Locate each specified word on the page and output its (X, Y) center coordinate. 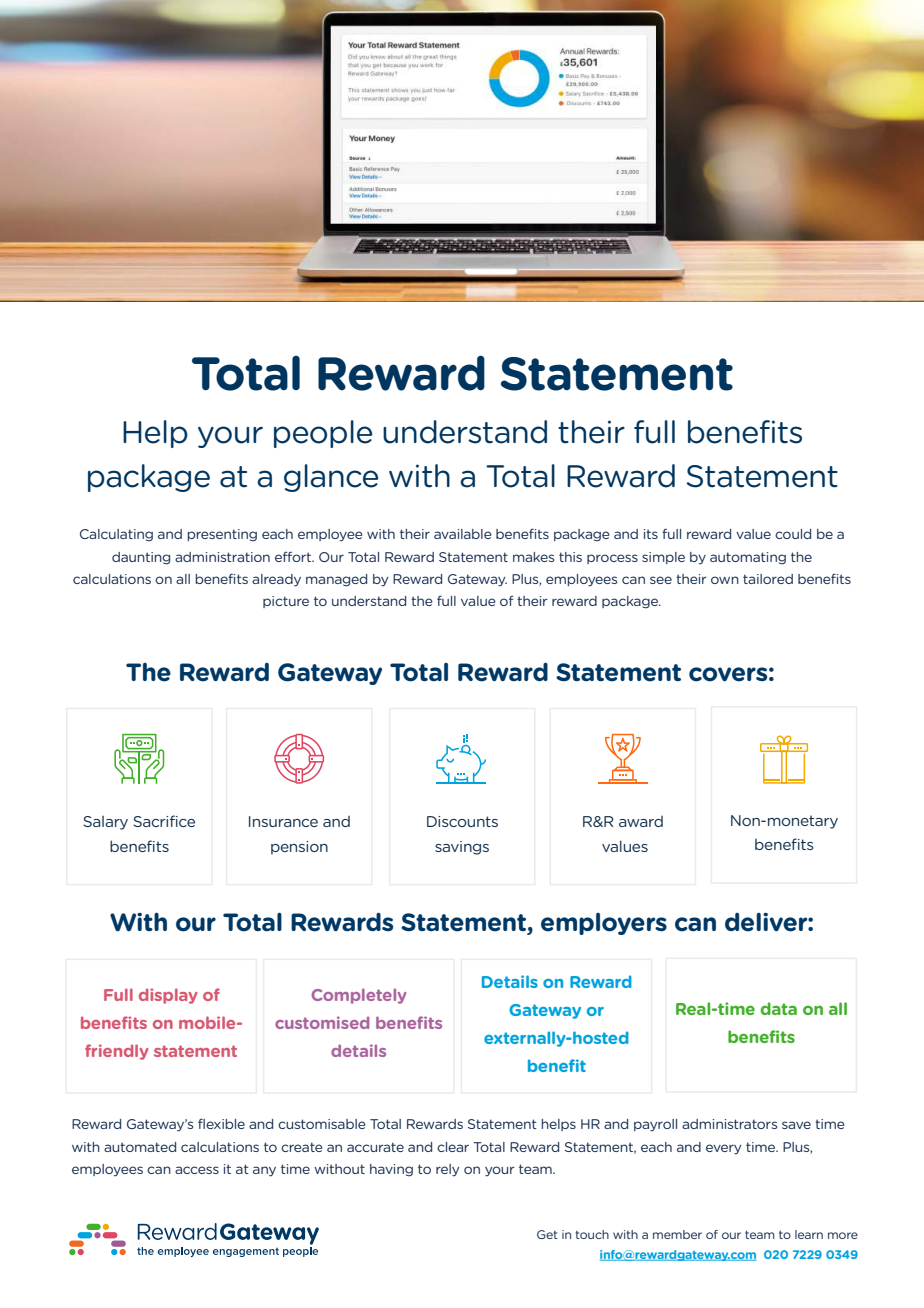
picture (286, 602)
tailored (768, 579)
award (641, 821)
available (463, 534)
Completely (359, 996)
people (323, 434)
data (778, 1008)
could (793, 534)
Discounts (462, 821)
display (168, 996)
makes (533, 557)
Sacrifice (164, 821)
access (197, 1170)
